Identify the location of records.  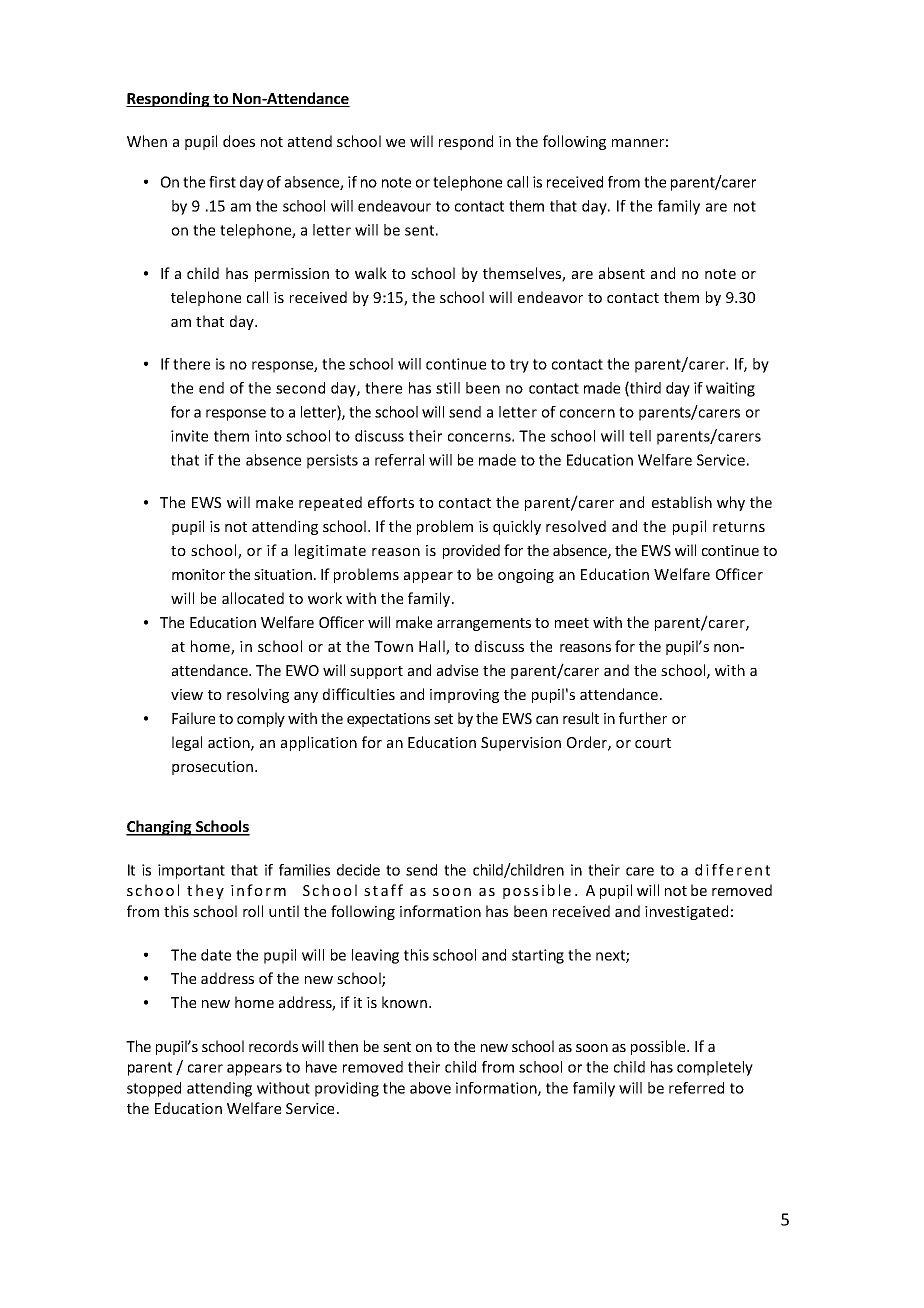
(273, 1046).
